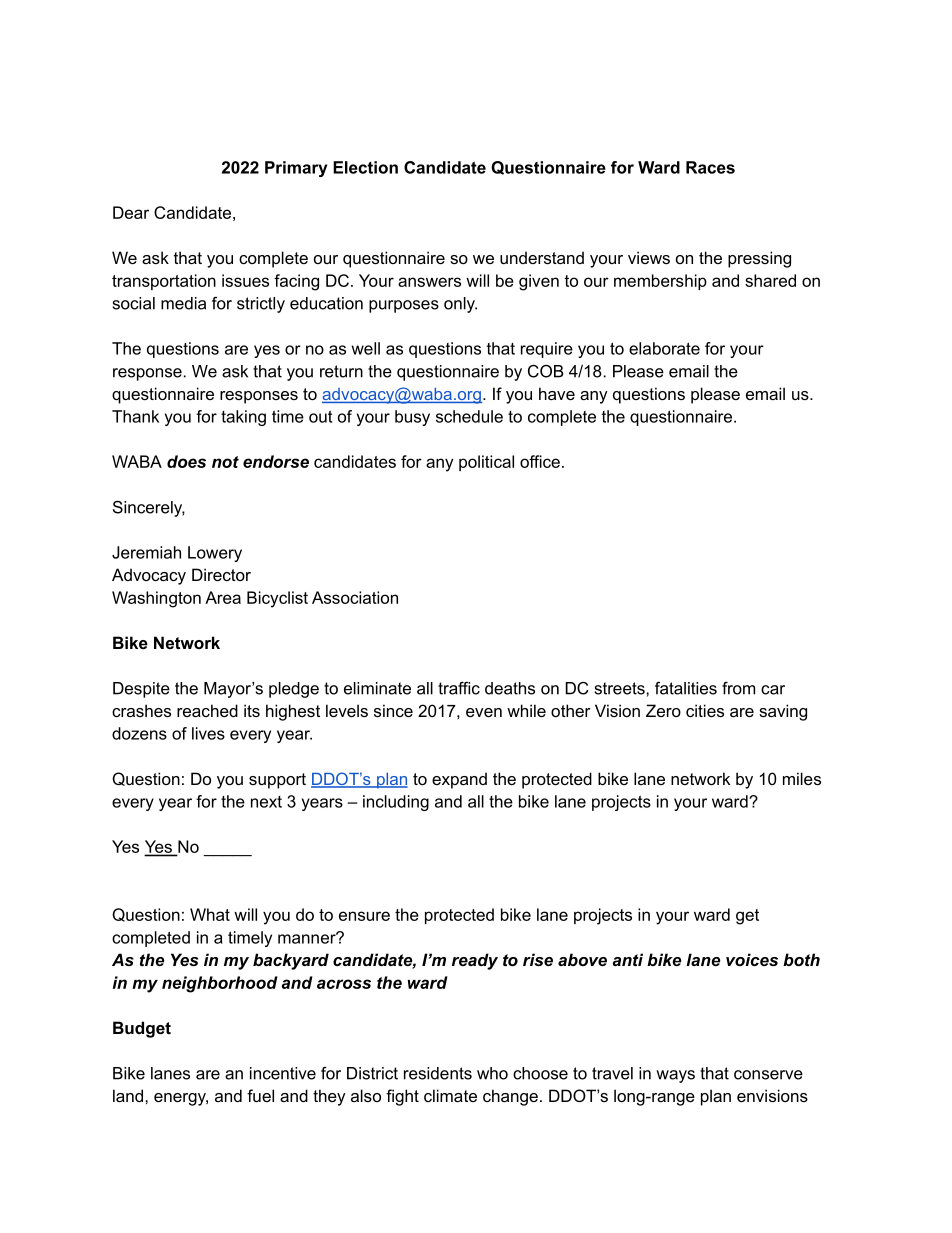  I want to click on Dear, so click(131, 212).
